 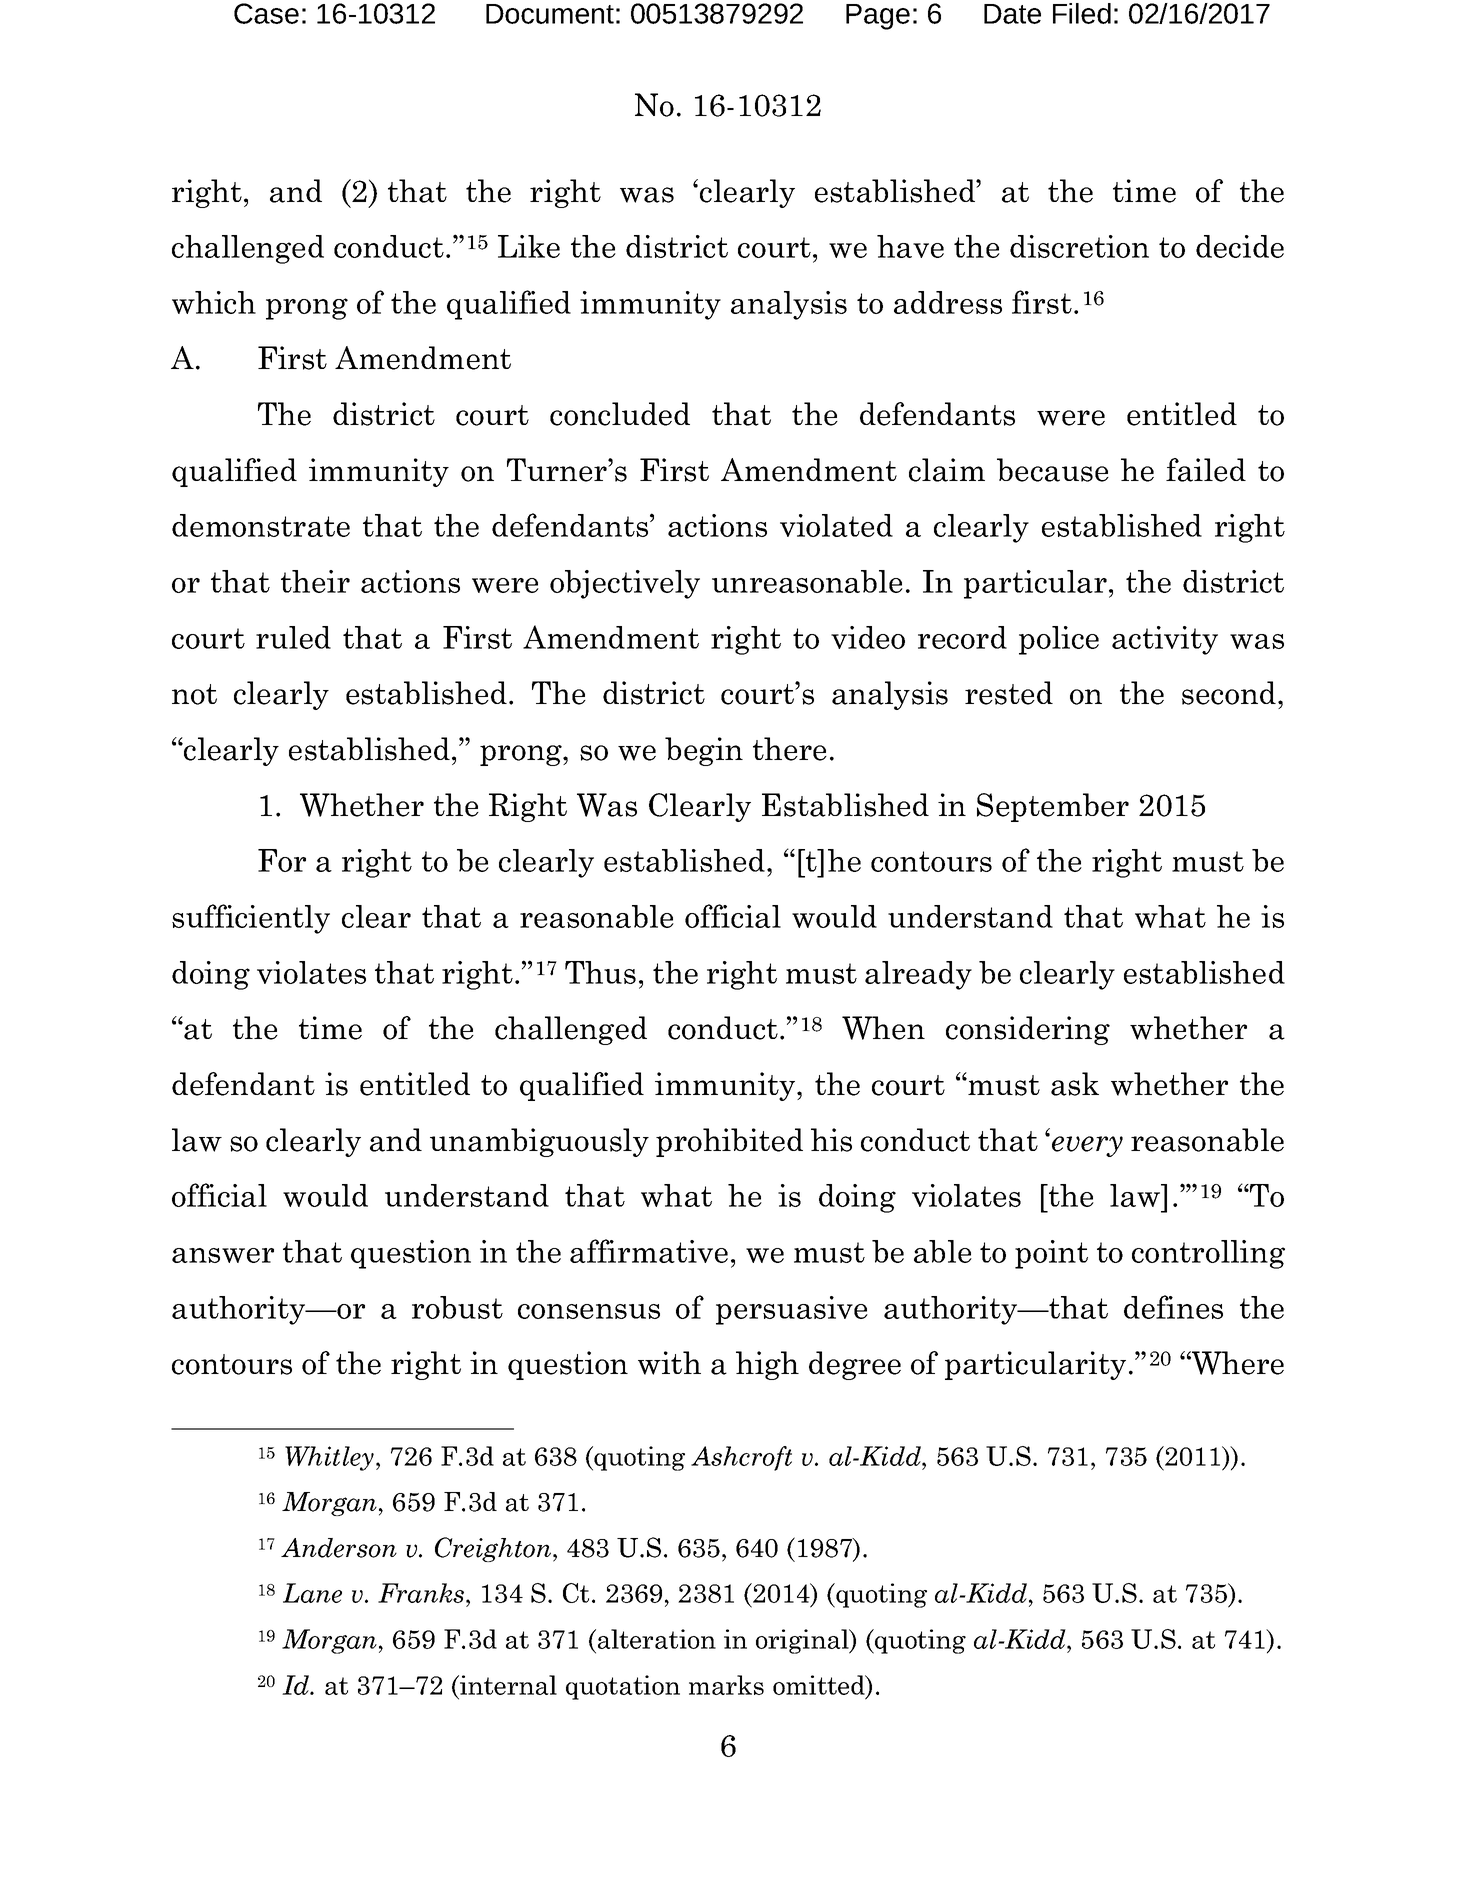 What do you see at coordinates (625, 584) in the page?
I see `objectively` at bounding box center [625, 584].
